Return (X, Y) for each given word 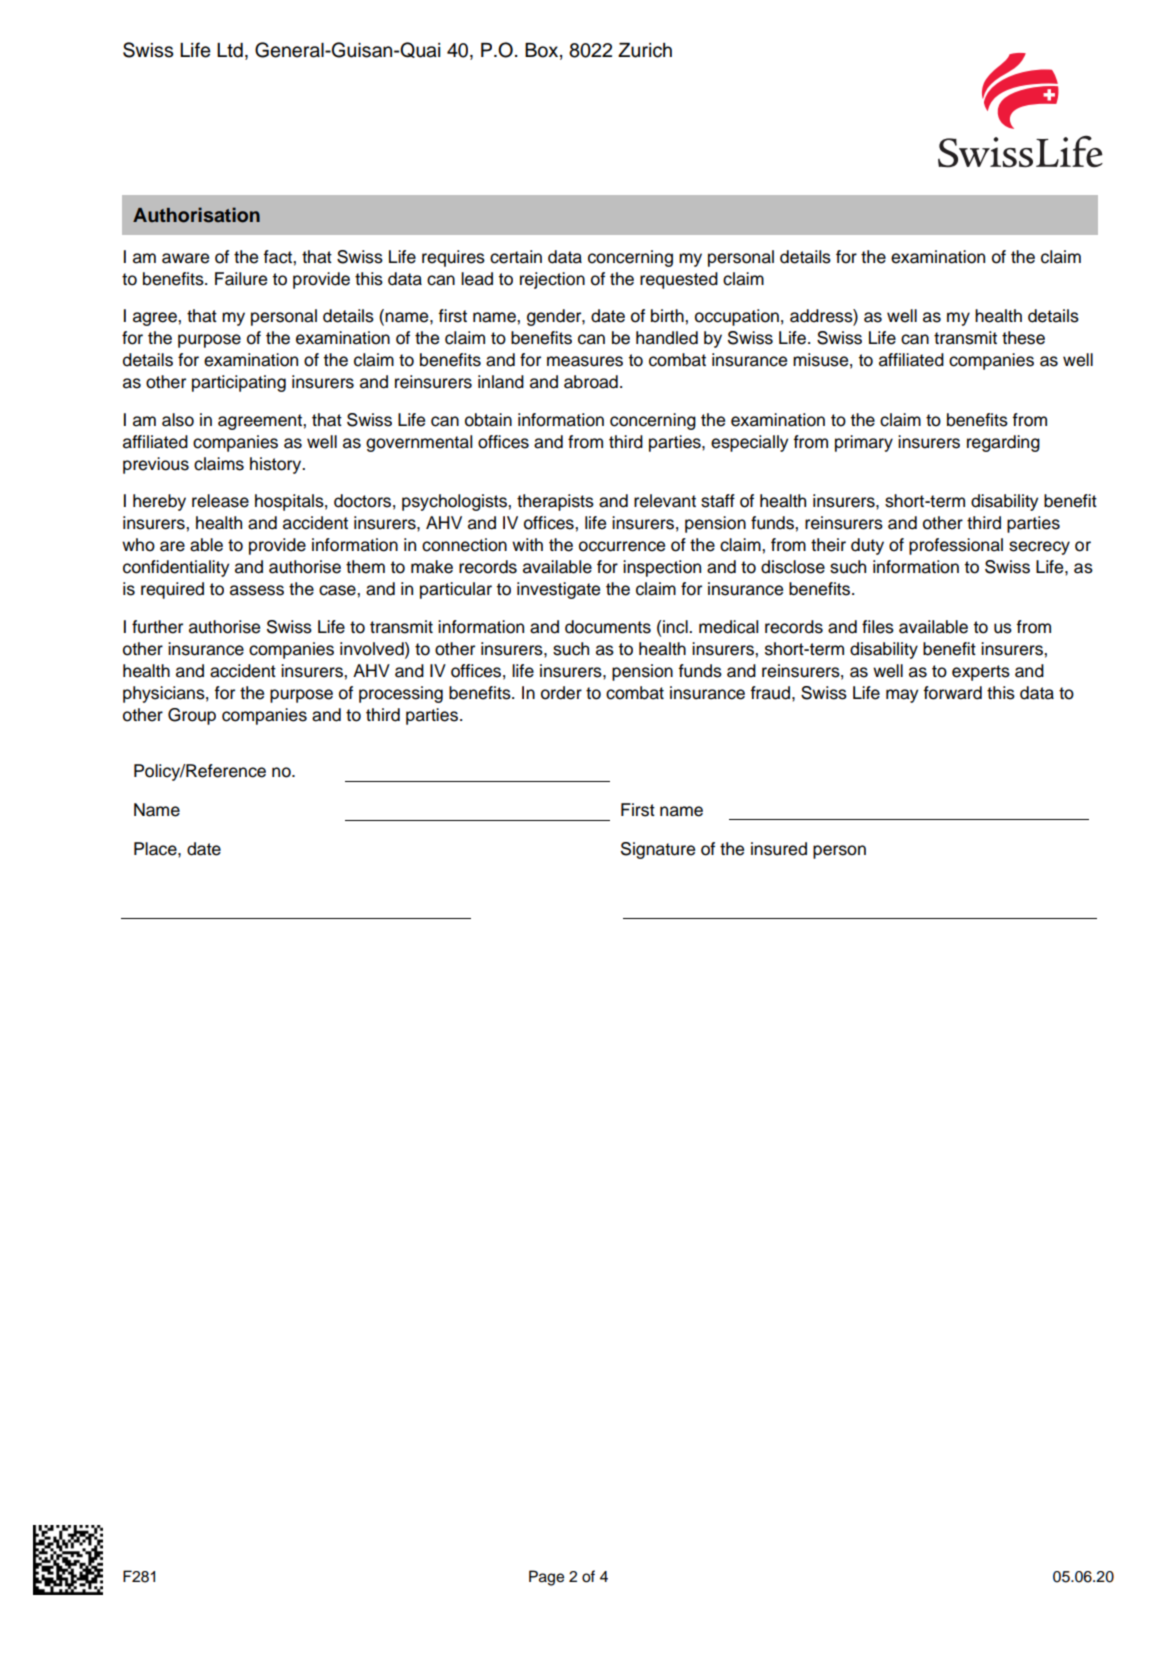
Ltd (230, 50)
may (902, 696)
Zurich (645, 50)
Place (156, 849)
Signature (658, 850)
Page (546, 1578)
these (1023, 338)
